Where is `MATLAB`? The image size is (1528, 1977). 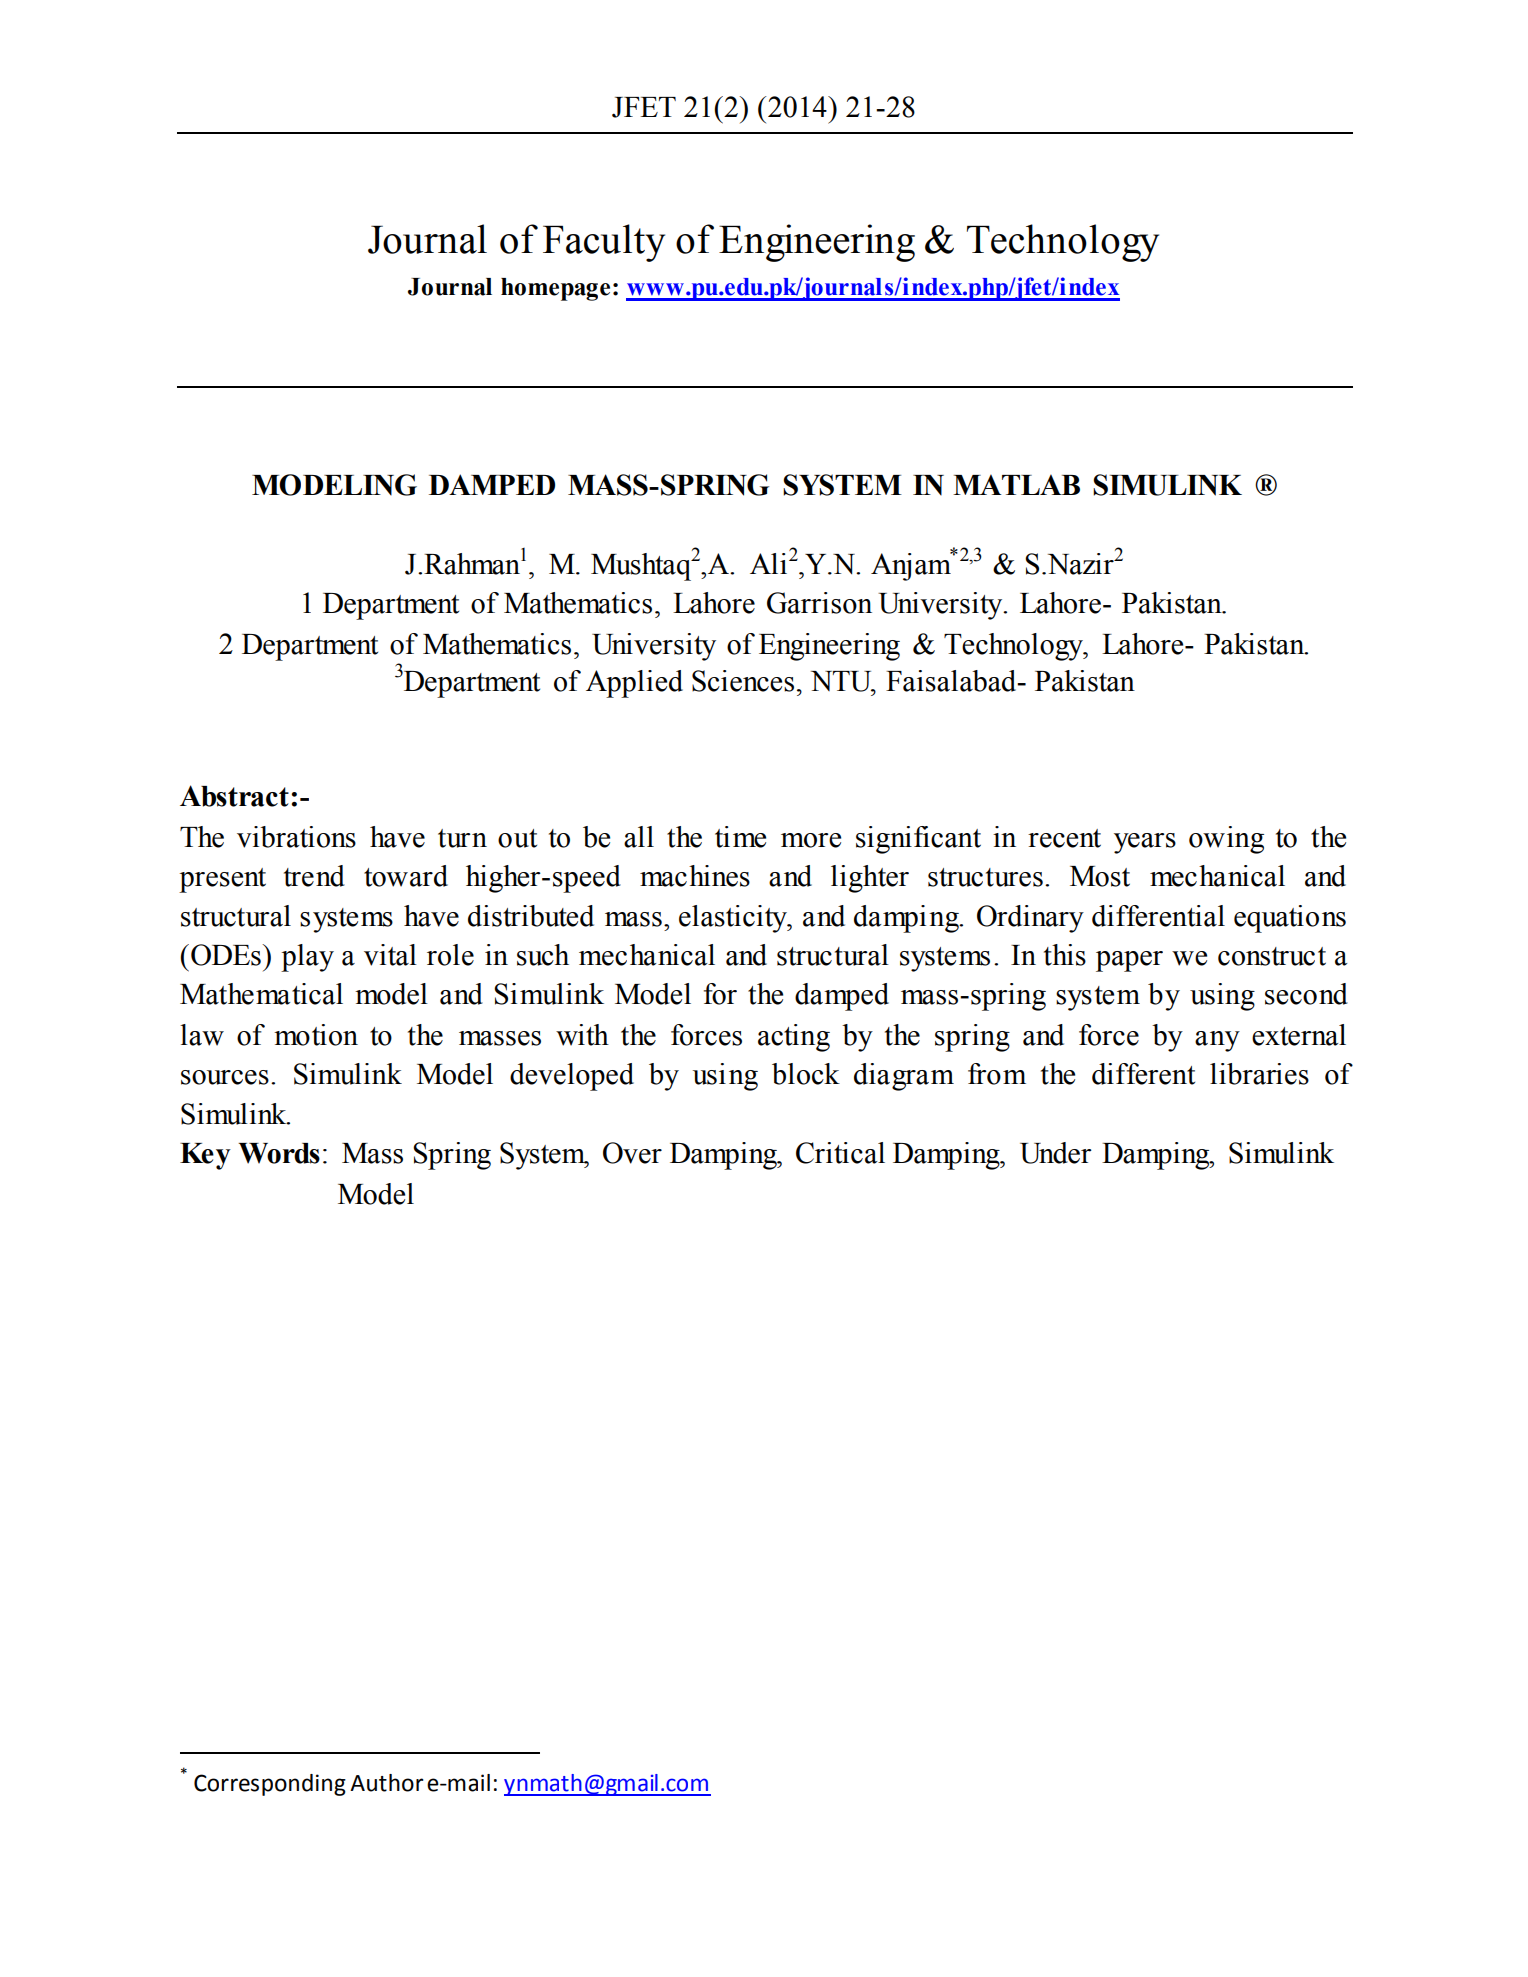
MATLAB is located at coordinates (1016, 484).
